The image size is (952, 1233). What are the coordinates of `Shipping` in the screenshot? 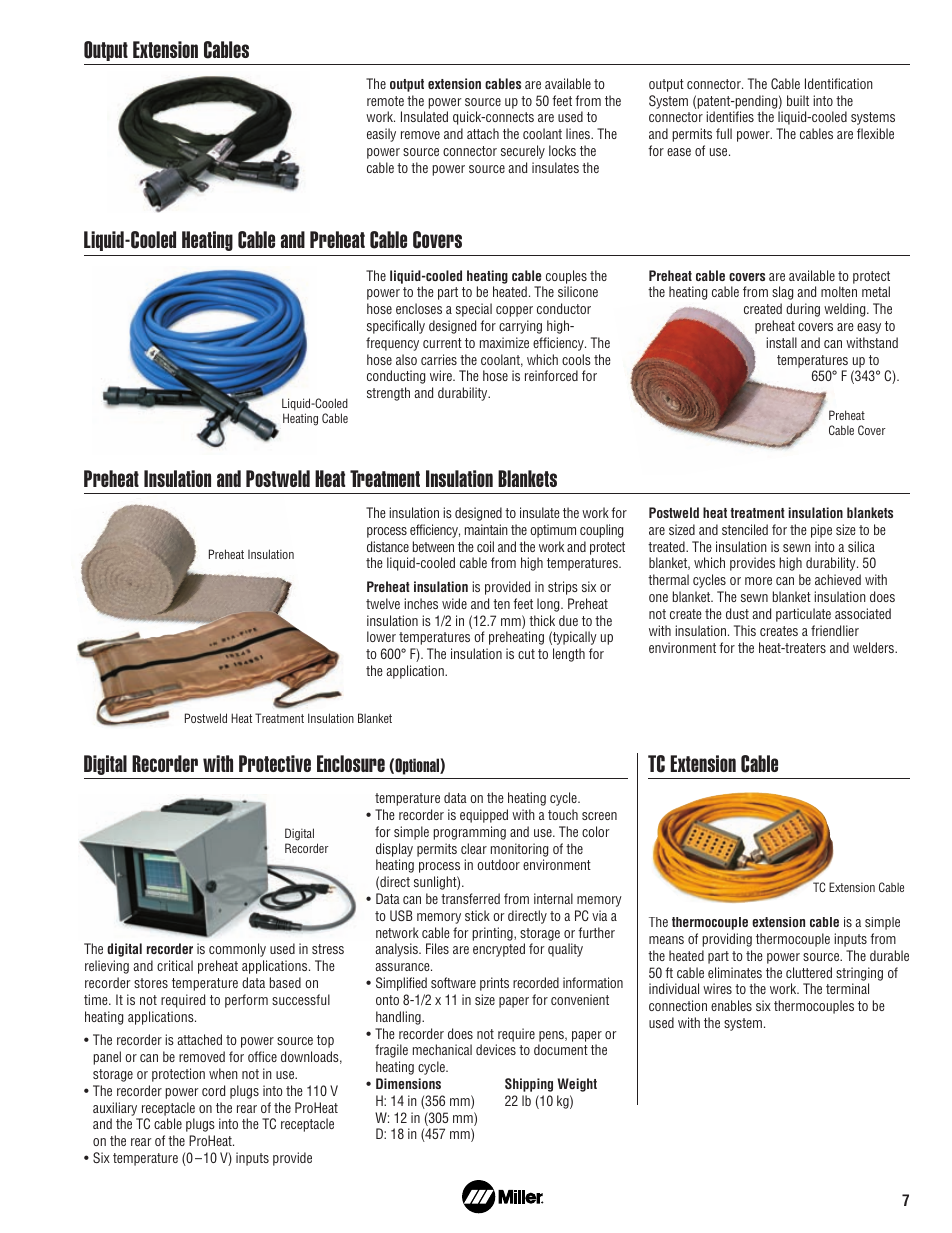 It's located at (529, 1085).
